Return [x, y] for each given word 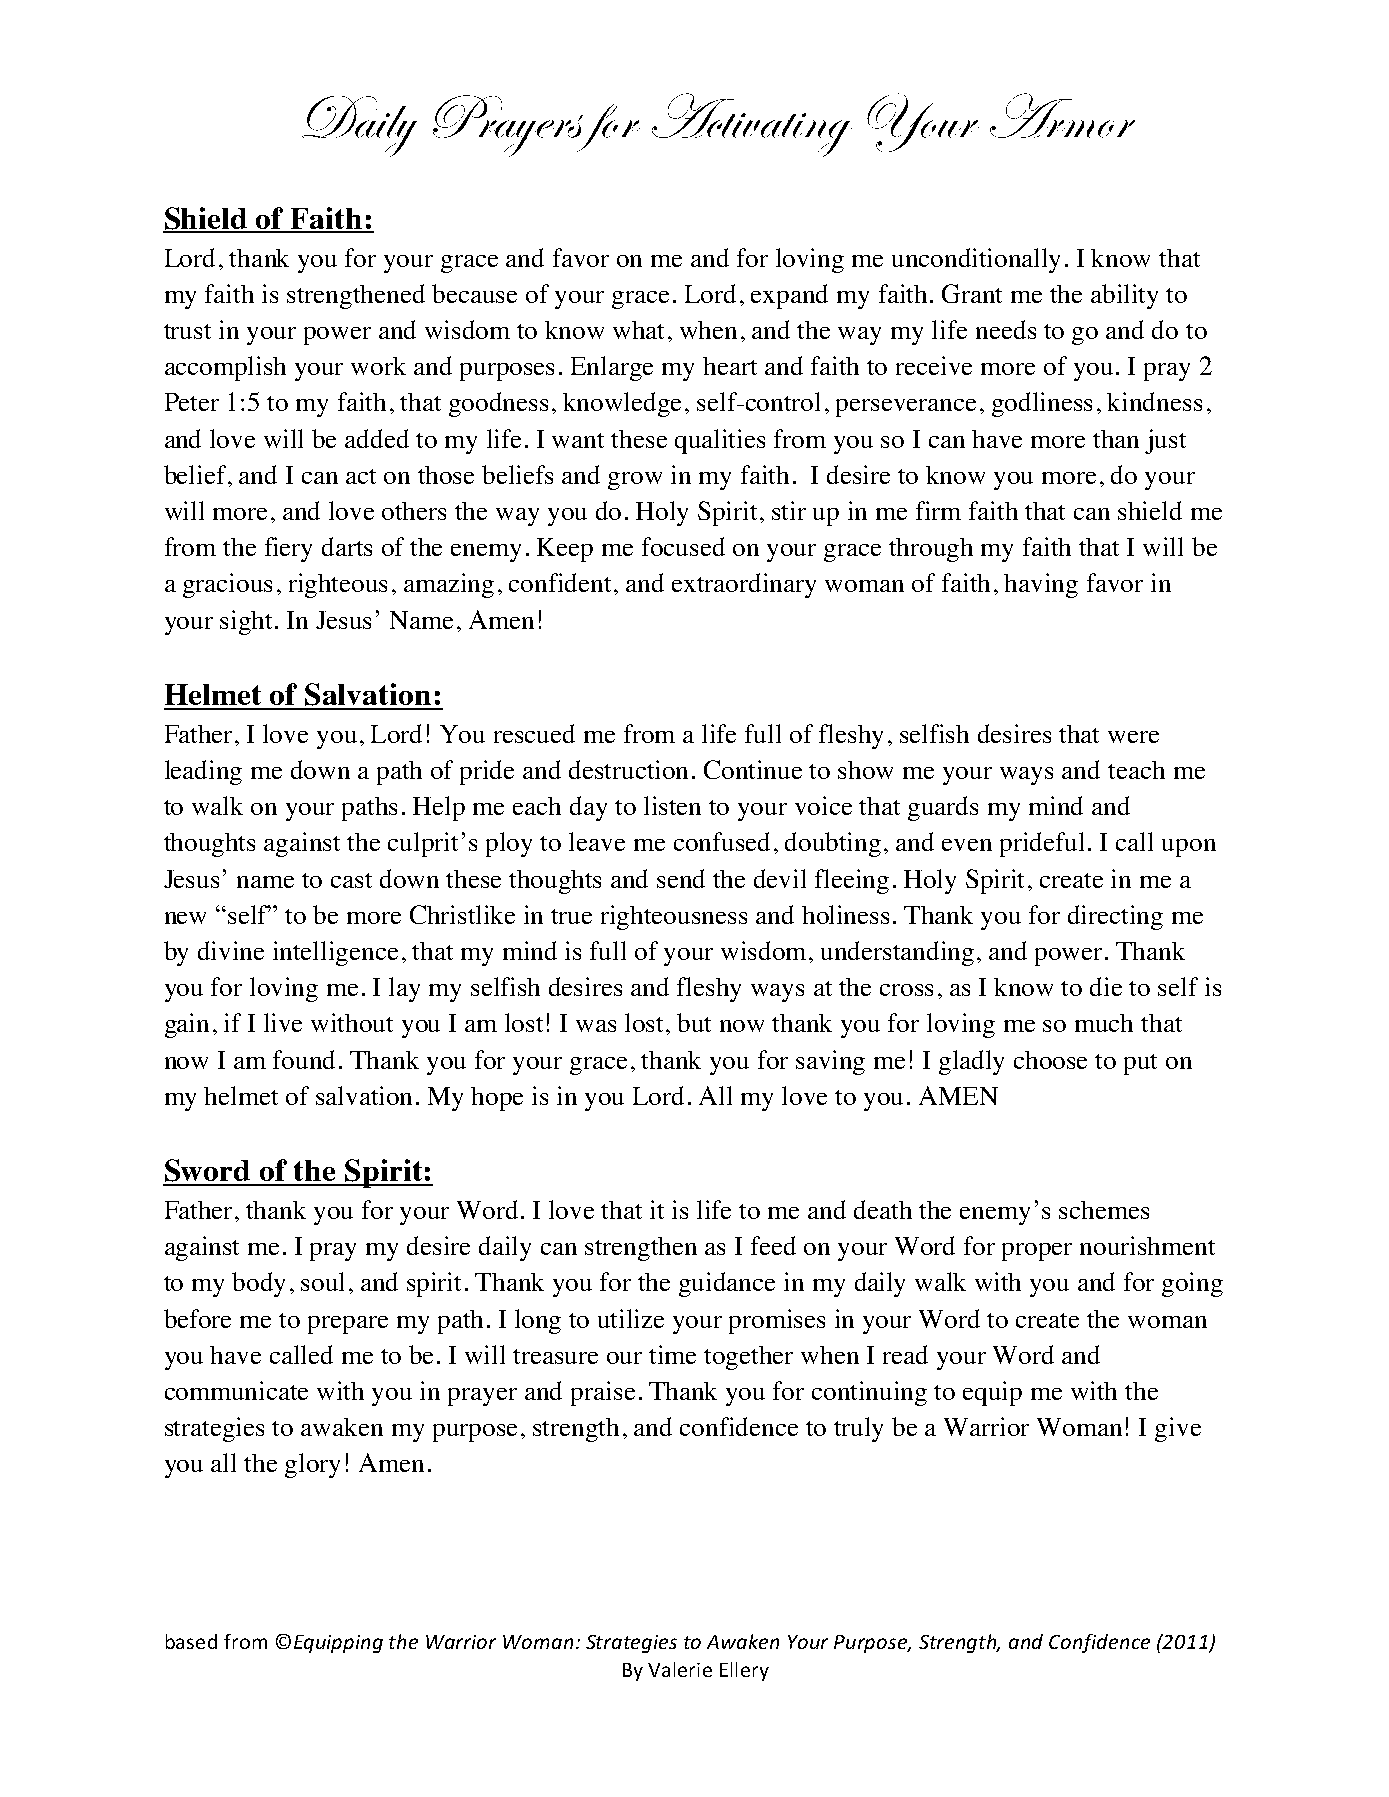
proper [1037, 1252]
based [191, 1641]
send [681, 878]
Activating [752, 125]
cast [351, 880]
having [1041, 585]
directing [1115, 917]
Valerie [680, 1669]
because [474, 293]
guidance [727, 1284]
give [1178, 1429]
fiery [288, 549]
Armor [1062, 115]
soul [322, 1281]
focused [683, 546]
